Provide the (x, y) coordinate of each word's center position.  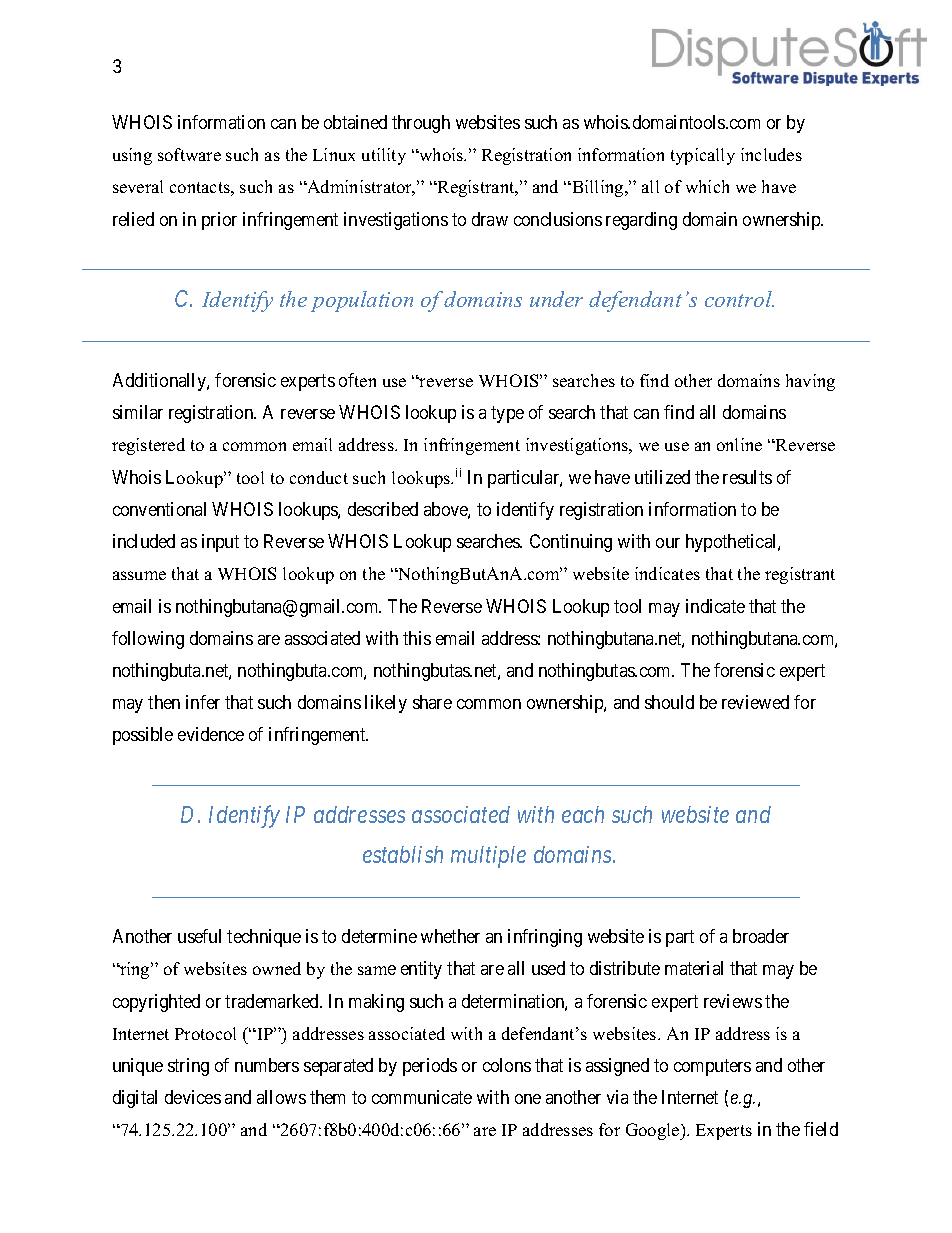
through (421, 124)
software (189, 154)
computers (712, 1067)
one (528, 1099)
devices (193, 1097)
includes (771, 154)
